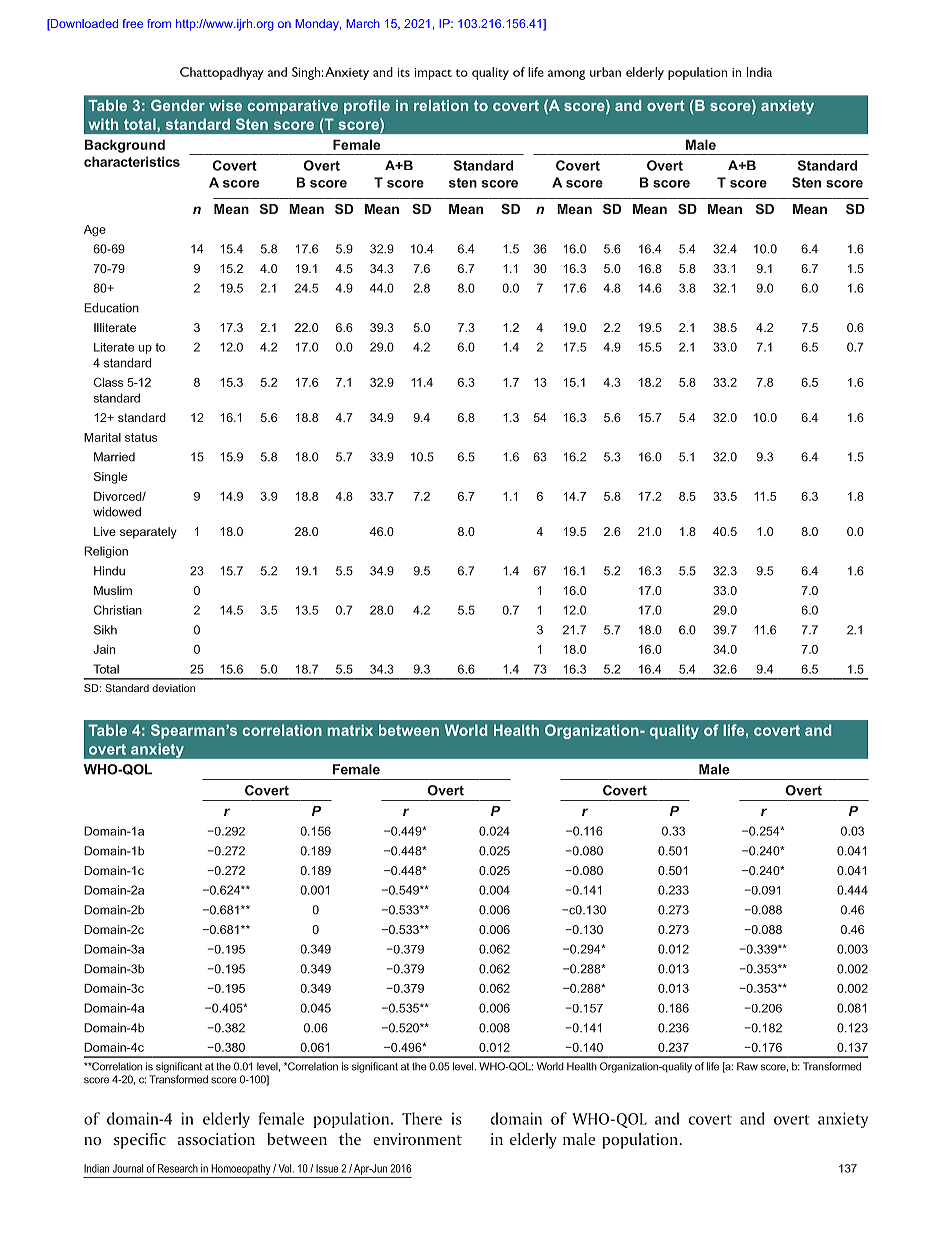  Describe the element at coordinates (173, 688) in the screenshot. I see `deviation` at that location.
